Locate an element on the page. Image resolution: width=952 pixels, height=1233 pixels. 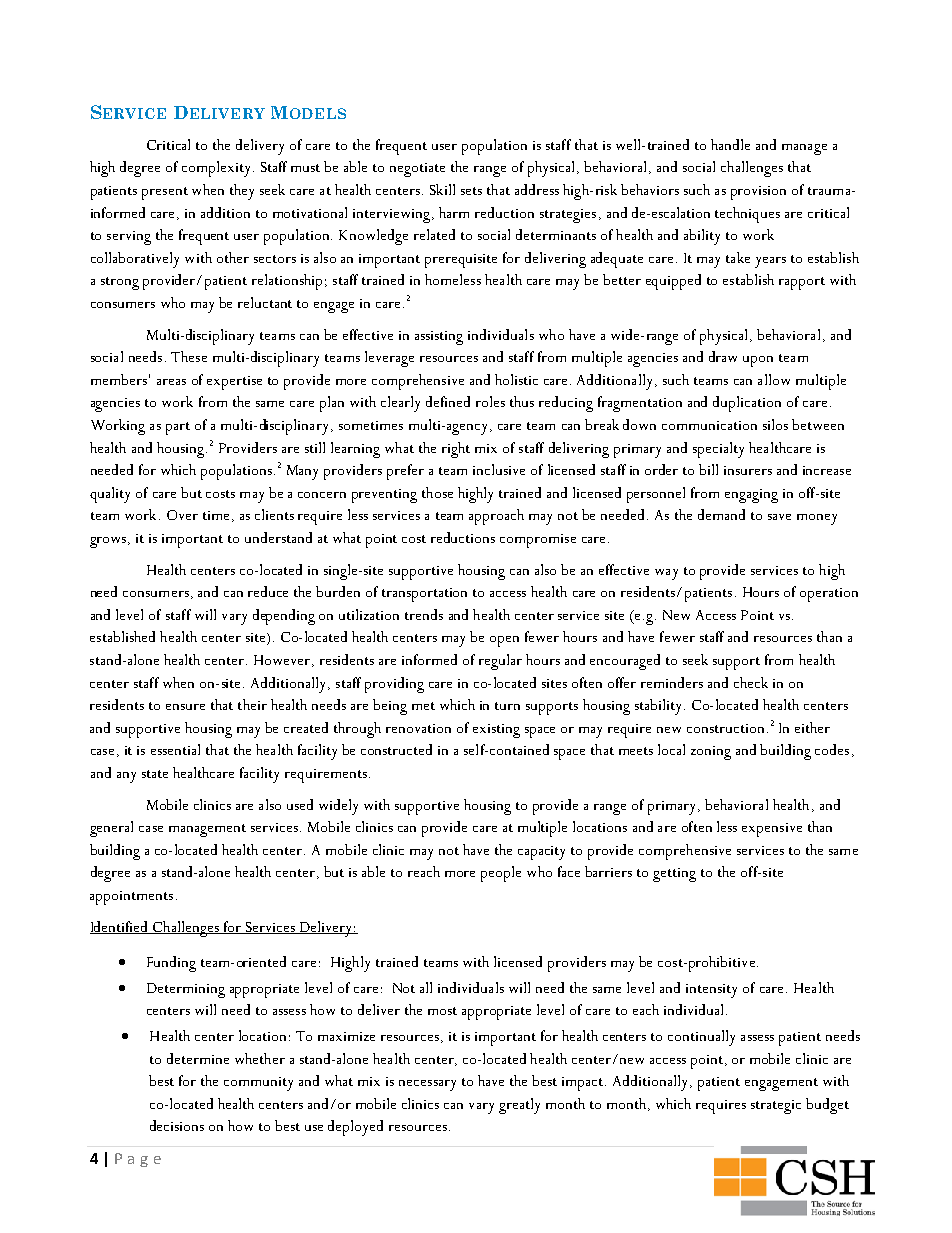
state is located at coordinates (155, 774).
